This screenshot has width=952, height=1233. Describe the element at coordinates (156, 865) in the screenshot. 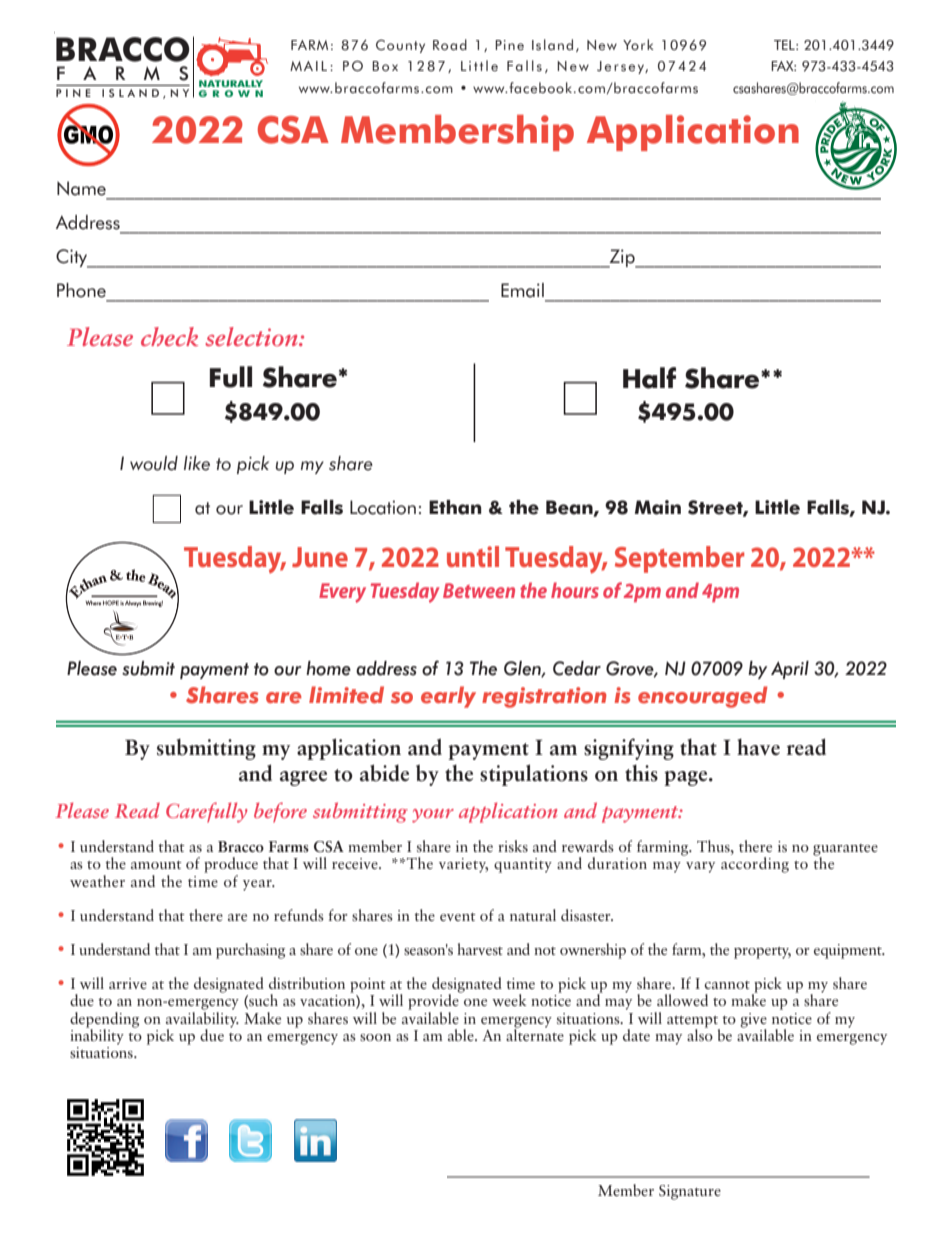

I see `amount` at that location.
